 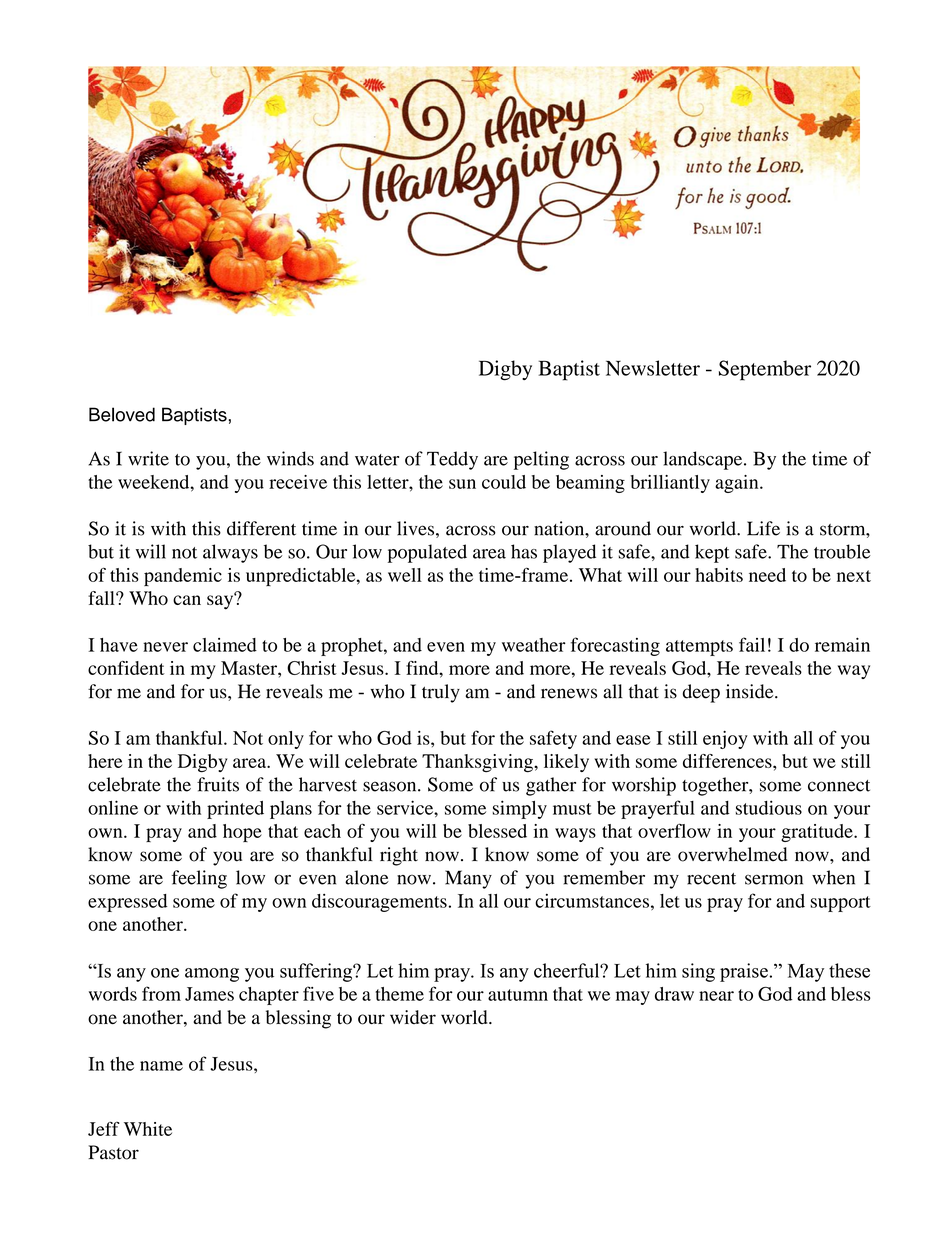 What do you see at coordinates (452, 460) in the document?
I see `Teddy` at bounding box center [452, 460].
